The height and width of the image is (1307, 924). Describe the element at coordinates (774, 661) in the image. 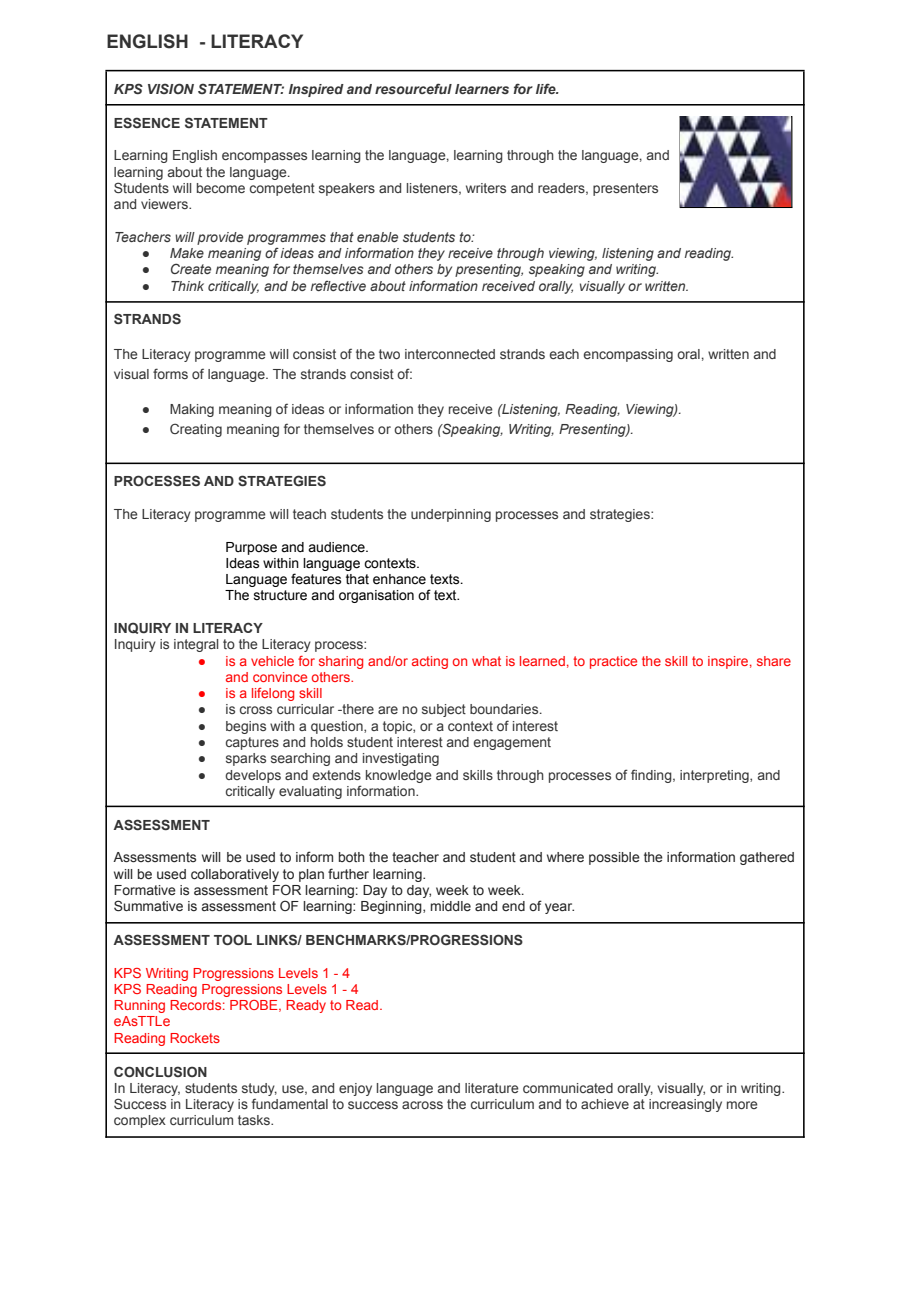

I see `share` at that location.
